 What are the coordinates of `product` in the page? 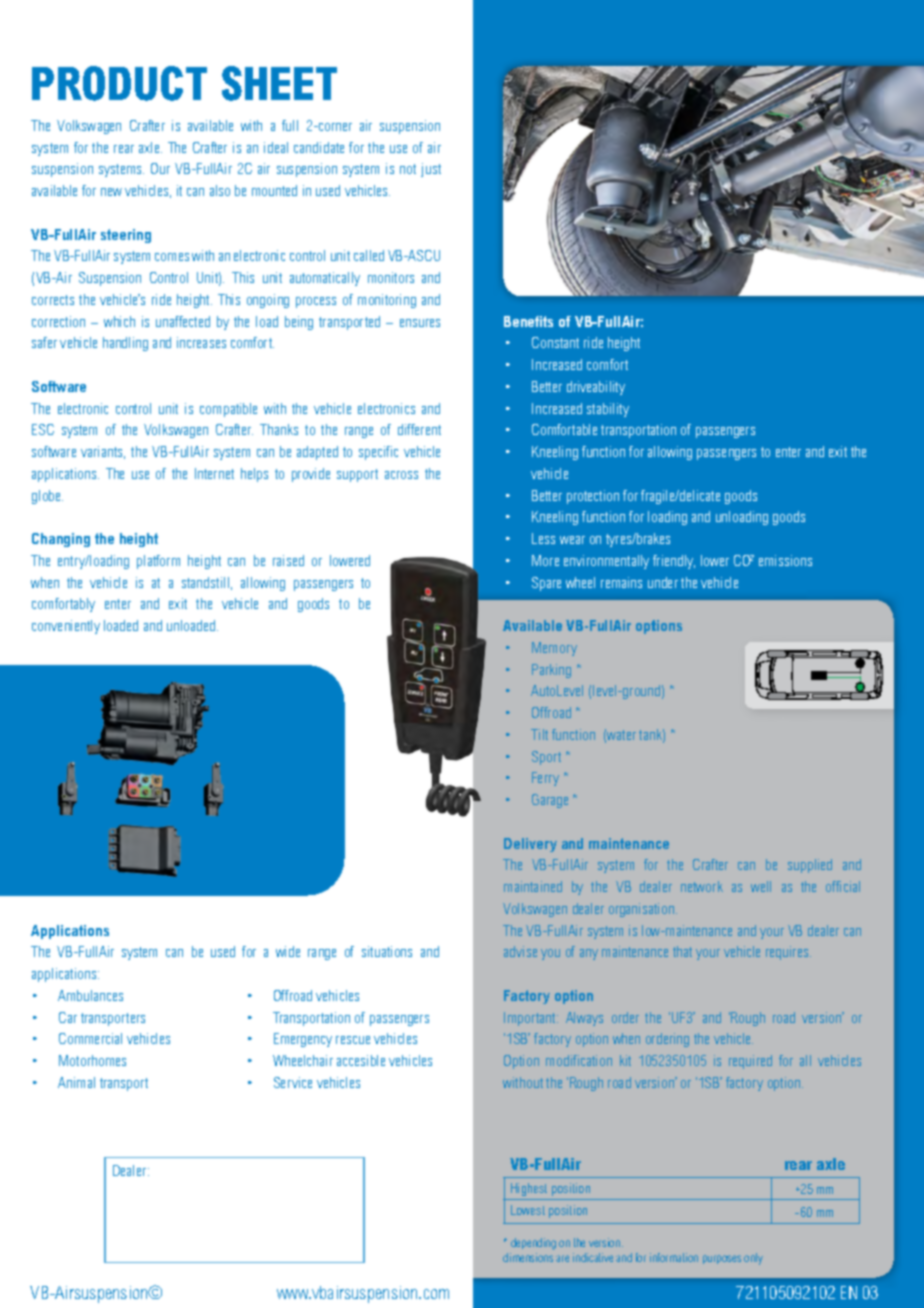 It's located at (119, 83).
